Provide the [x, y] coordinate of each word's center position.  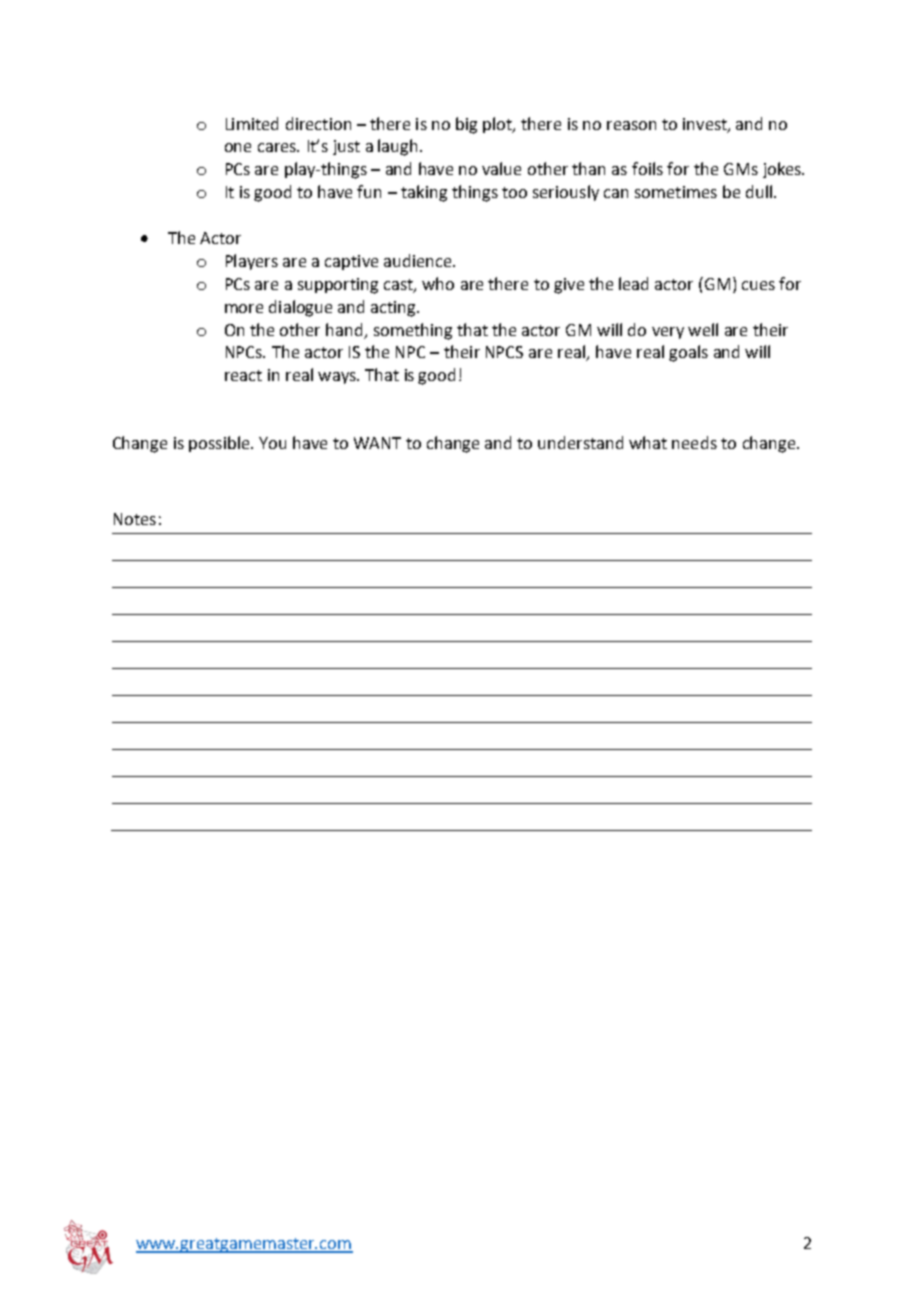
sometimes [676, 192]
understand [580, 442]
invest [706, 125]
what [648, 442]
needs [694, 442]
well [703, 329]
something [413, 331]
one [238, 147]
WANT [377, 443]
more [244, 308]
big [466, 125]
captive [351, 262]
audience [419, 260]
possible [220, 444]
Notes [135, 519]
